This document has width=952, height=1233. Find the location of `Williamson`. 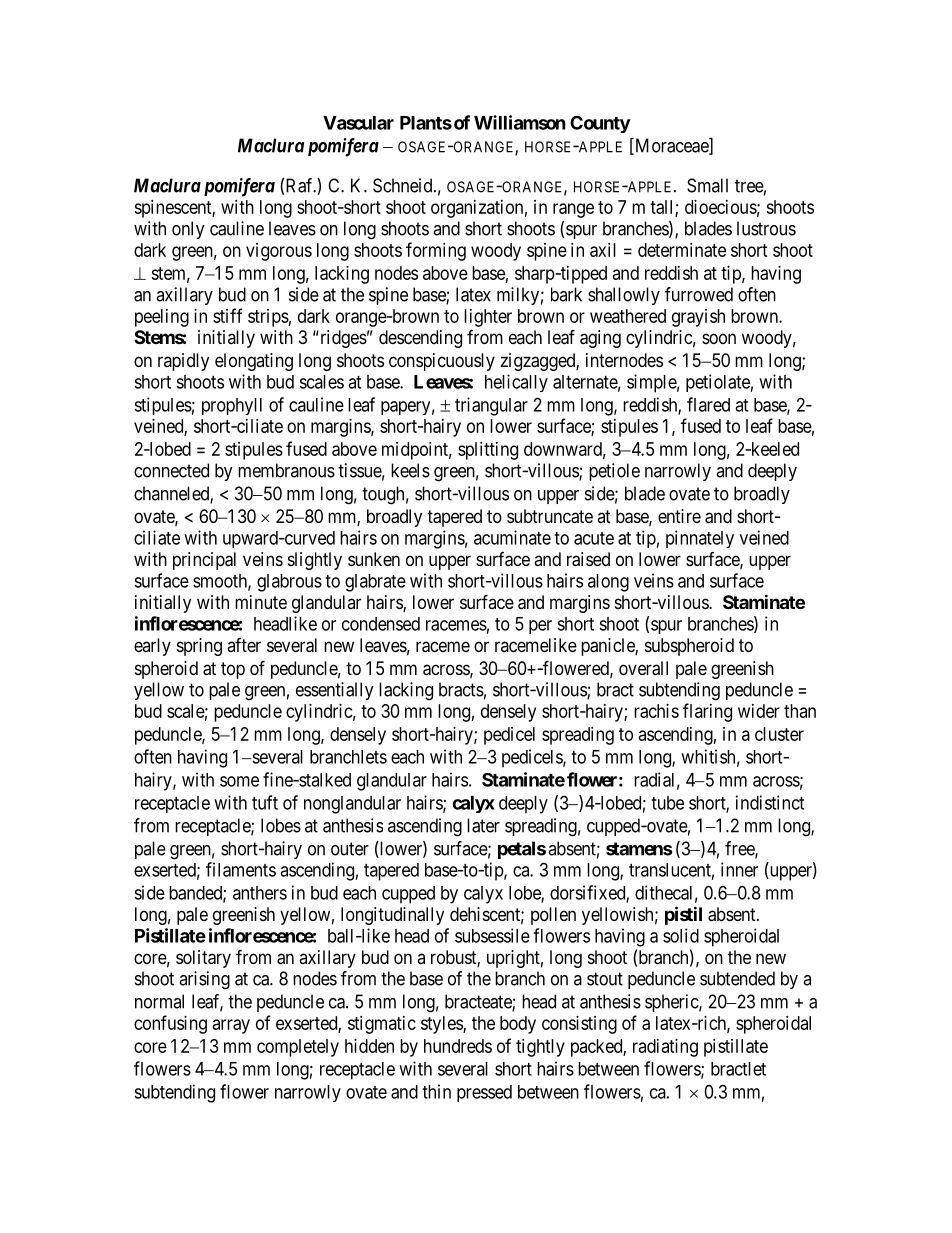

Williamson is located at coordinates (520, 122).
